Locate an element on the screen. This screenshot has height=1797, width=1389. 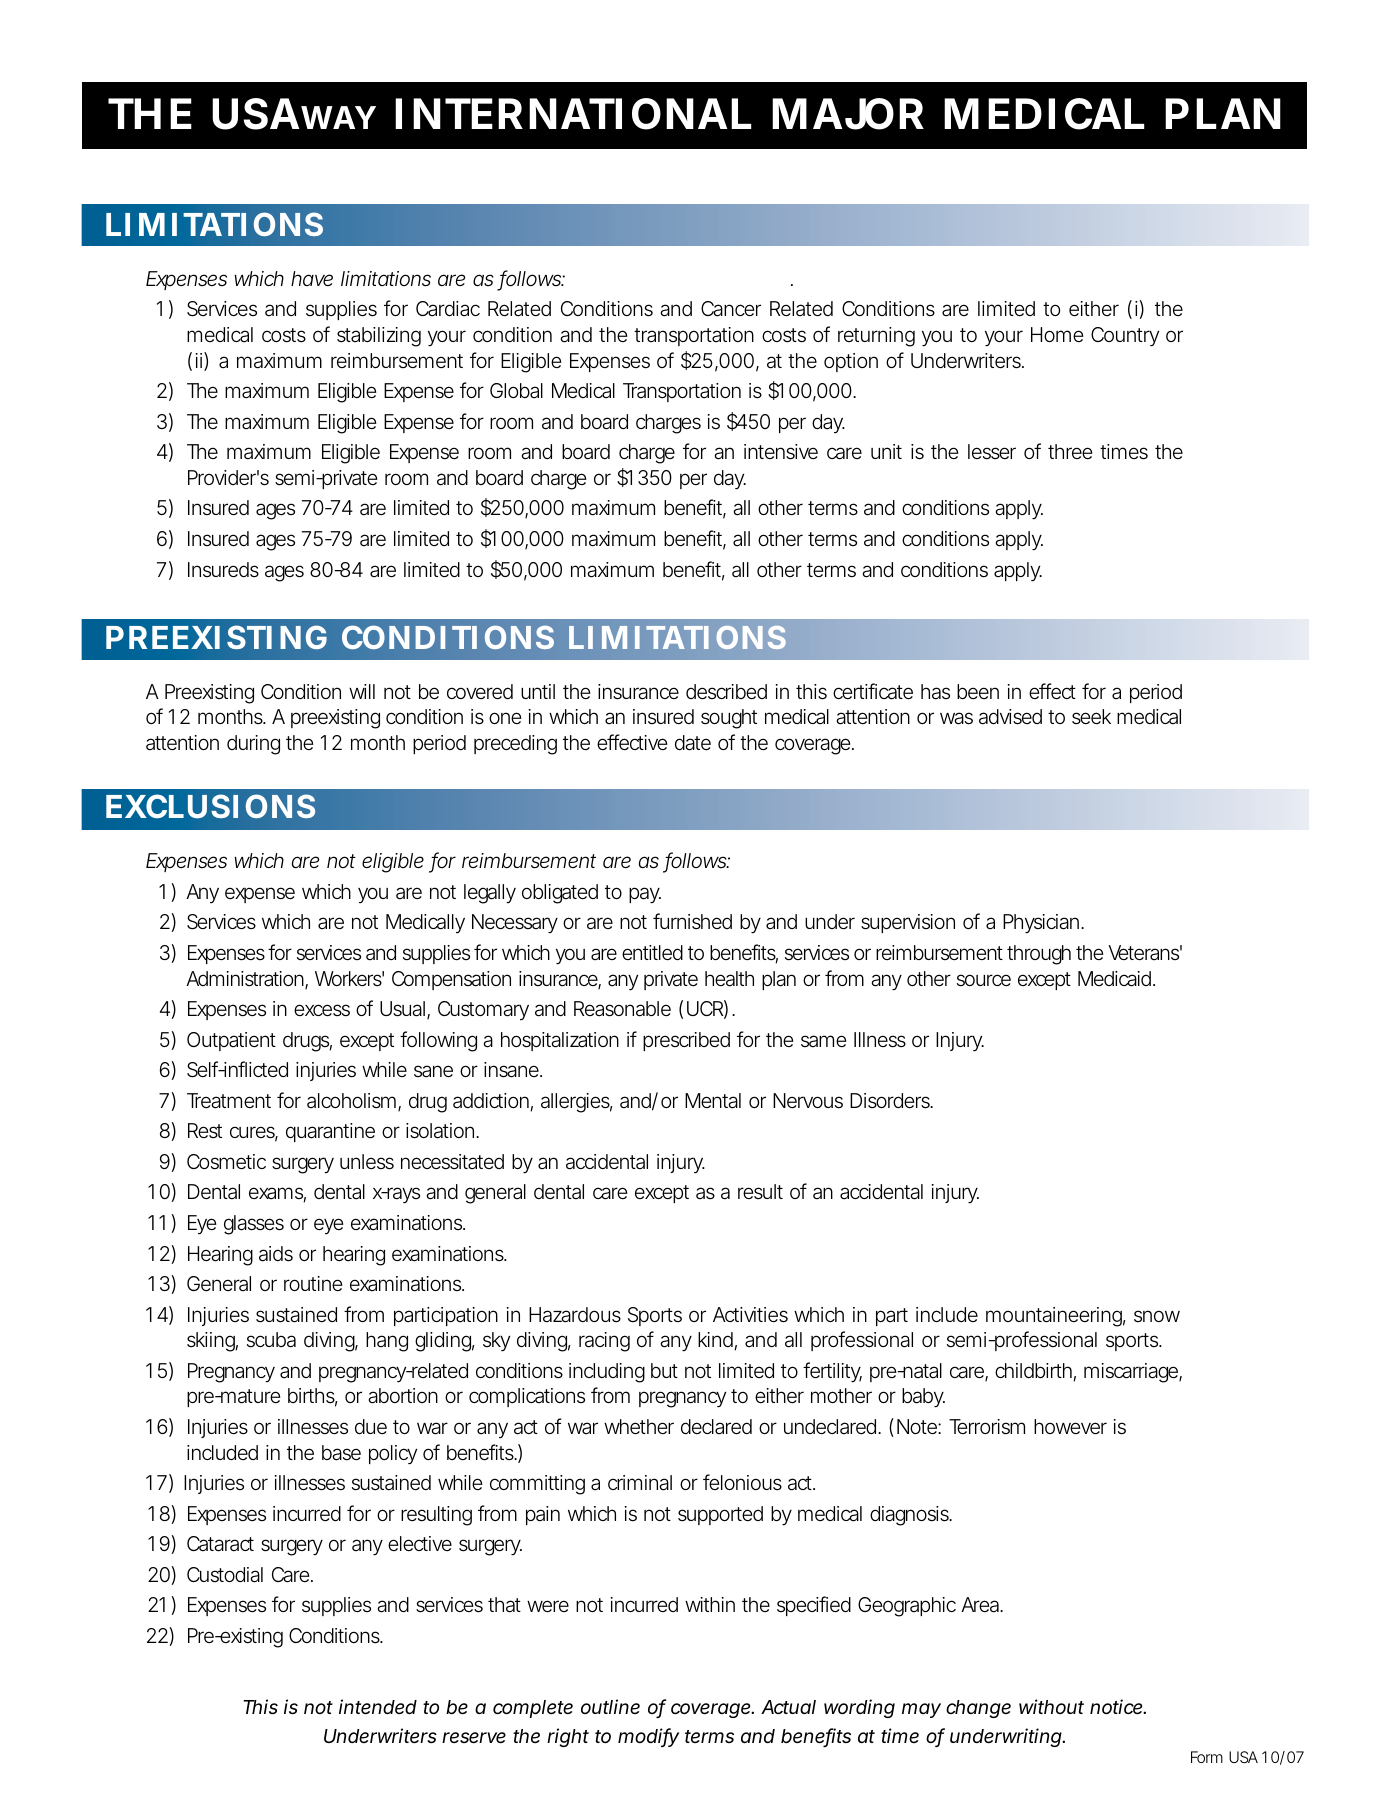
Home is located at coordinates (1057, 334).
